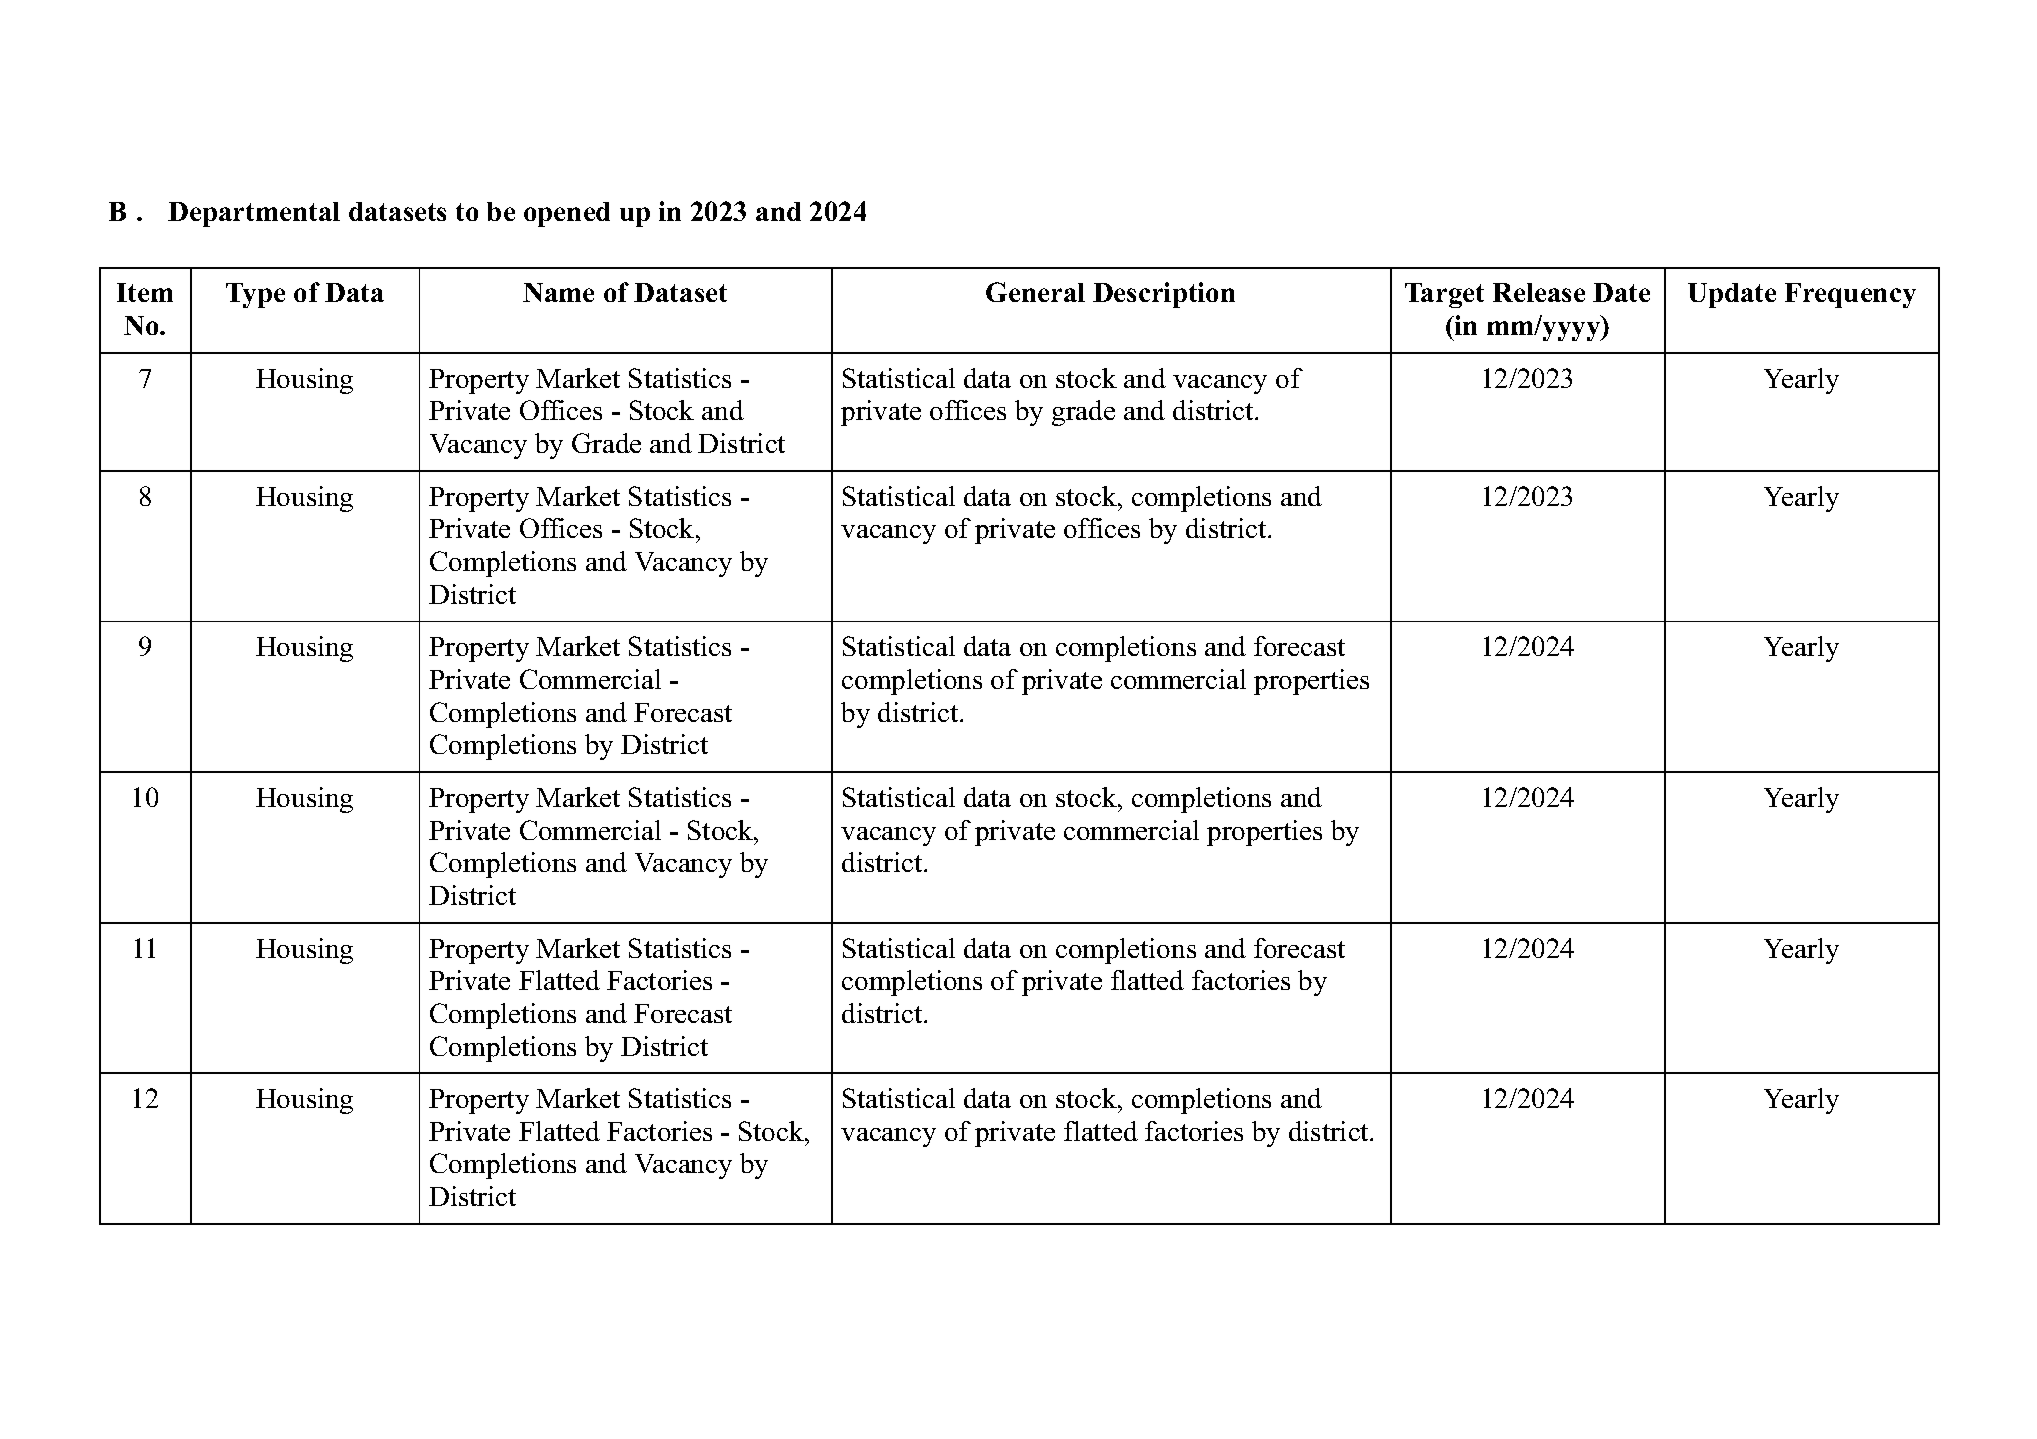 This screenshot has width=2037, height=1439. Describe the element at coordinates (567, 214) in the screenshot. I see `opened` at that location.
